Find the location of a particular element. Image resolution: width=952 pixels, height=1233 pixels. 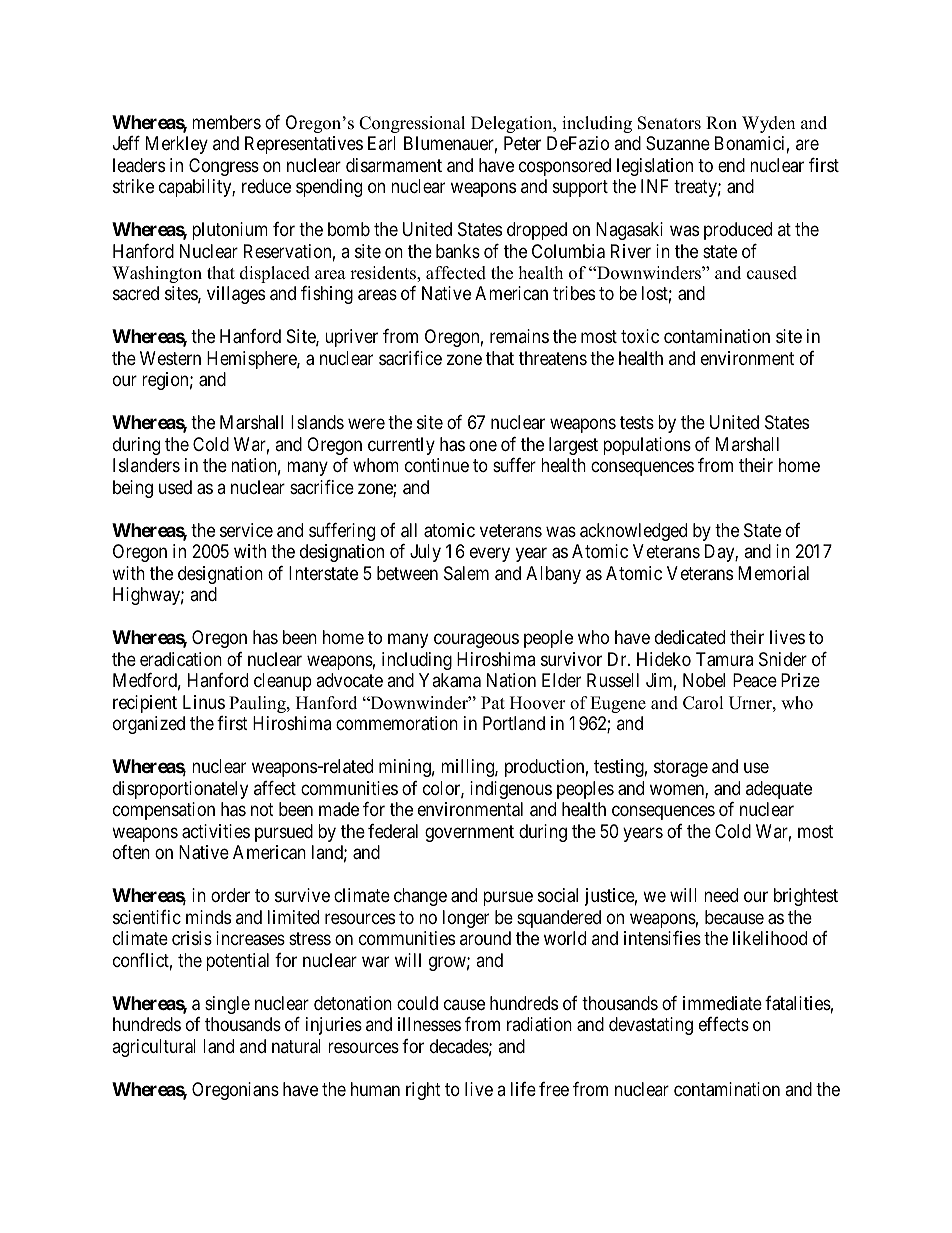

Merkley is located at coordinates (177, 145).
